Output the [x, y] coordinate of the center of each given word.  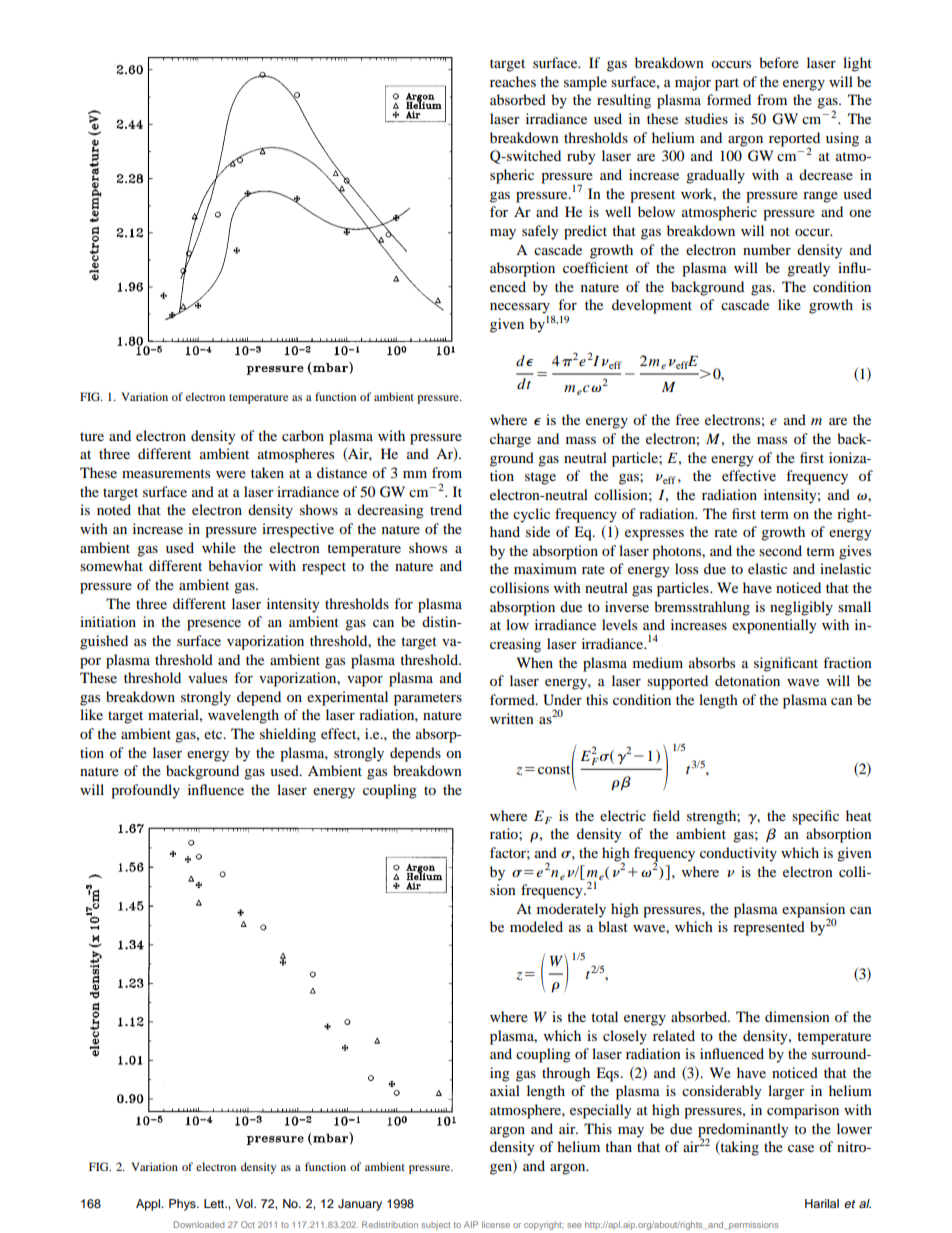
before [779, 62]
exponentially [774, 626]
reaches [513, 81]
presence [214, 625]
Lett [215, 1203]
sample [585, 83]
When [535, 662]
